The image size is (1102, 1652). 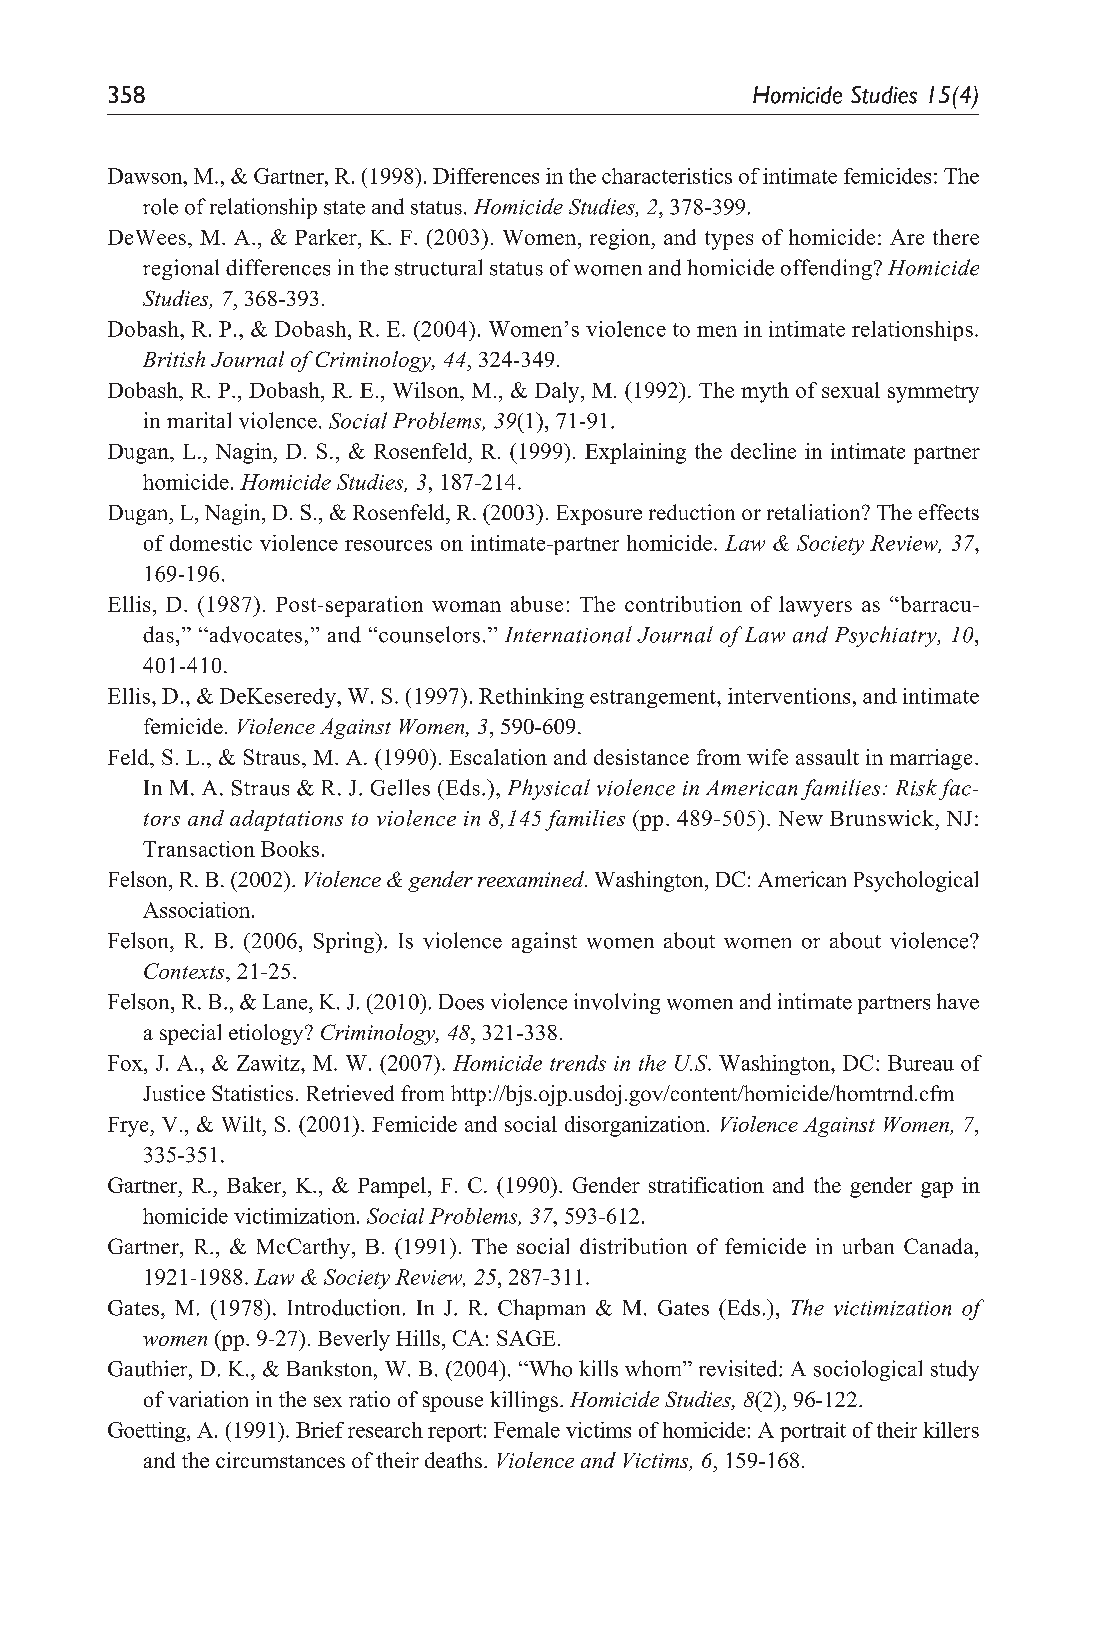 What do you see at coordinates (813, 1432) in the screenshot?
I see `portrait` at bounding box center [813, 1432].
